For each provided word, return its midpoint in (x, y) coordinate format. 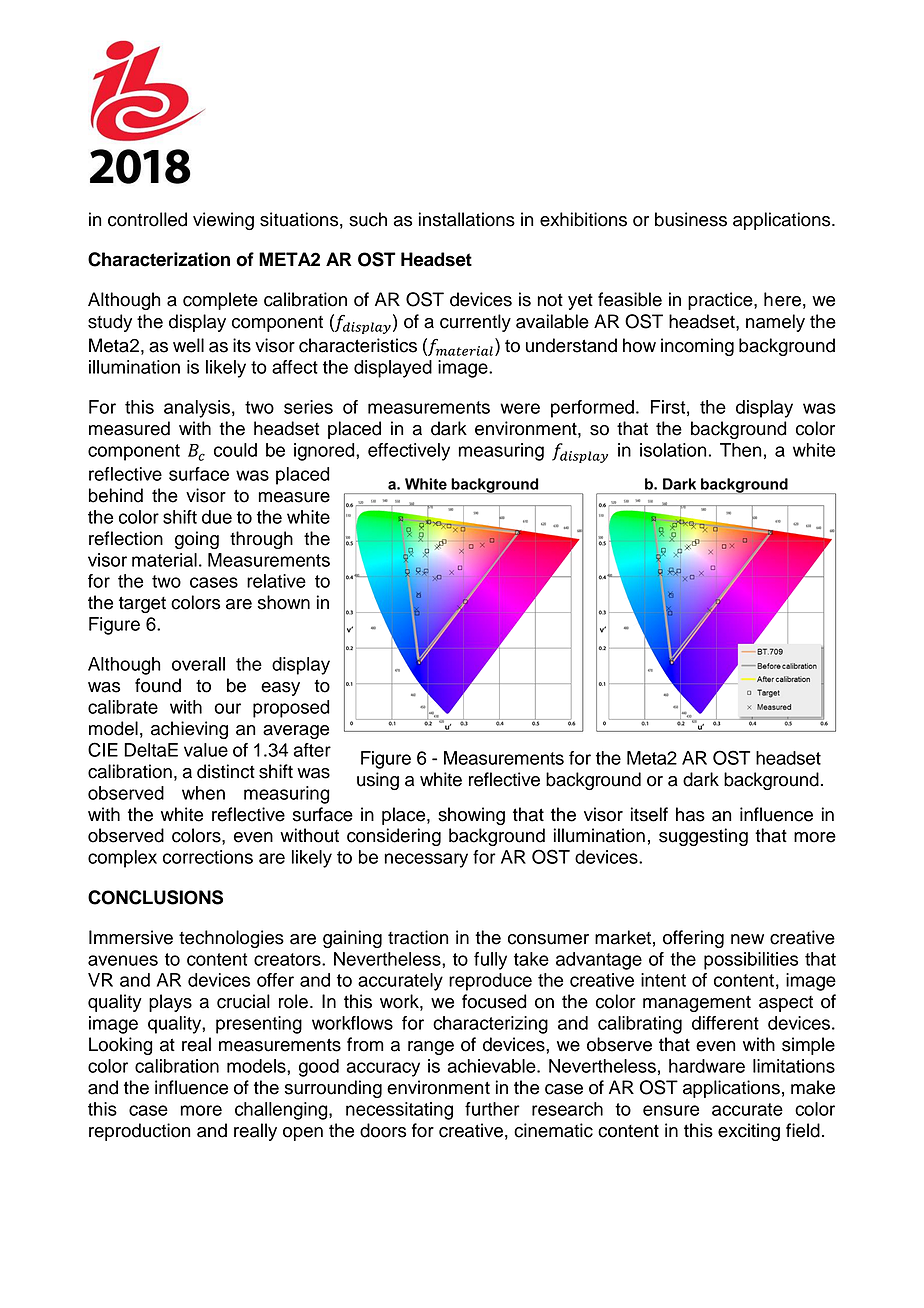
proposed (291, 709)
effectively (409, 452)
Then (741, 450)
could (235, 450)
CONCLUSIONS (155, 897)
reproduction (140, 1132)
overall (198, 664)
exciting (749, 1132)
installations (467, 219)
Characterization (159, 259)
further (492, 1109)
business (691, 219)
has (690, 814)
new (747, 939)
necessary (426, 860)
